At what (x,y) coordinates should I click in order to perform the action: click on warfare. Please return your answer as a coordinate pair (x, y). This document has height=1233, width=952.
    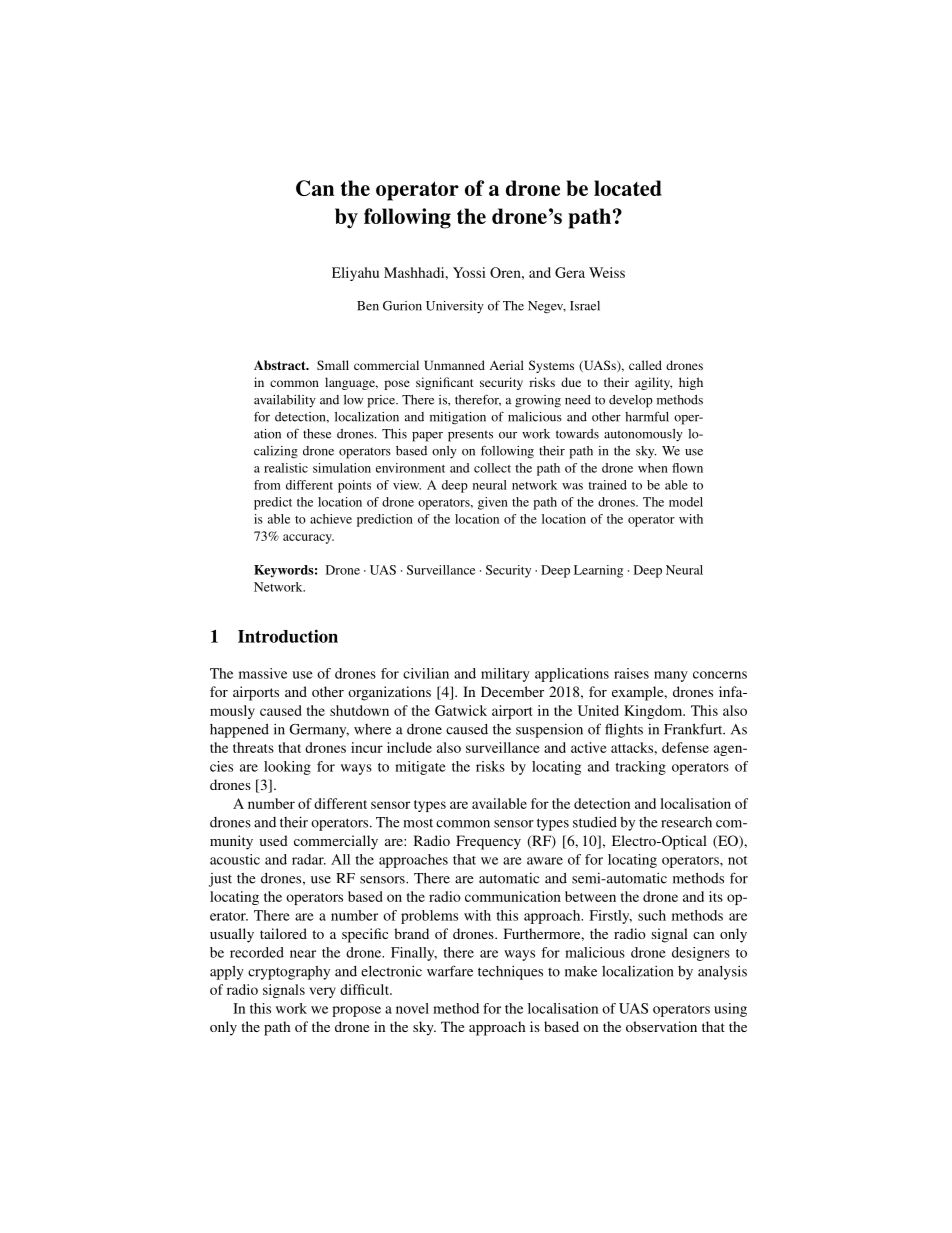
    Looking at the image, I should click on (450, 971).
